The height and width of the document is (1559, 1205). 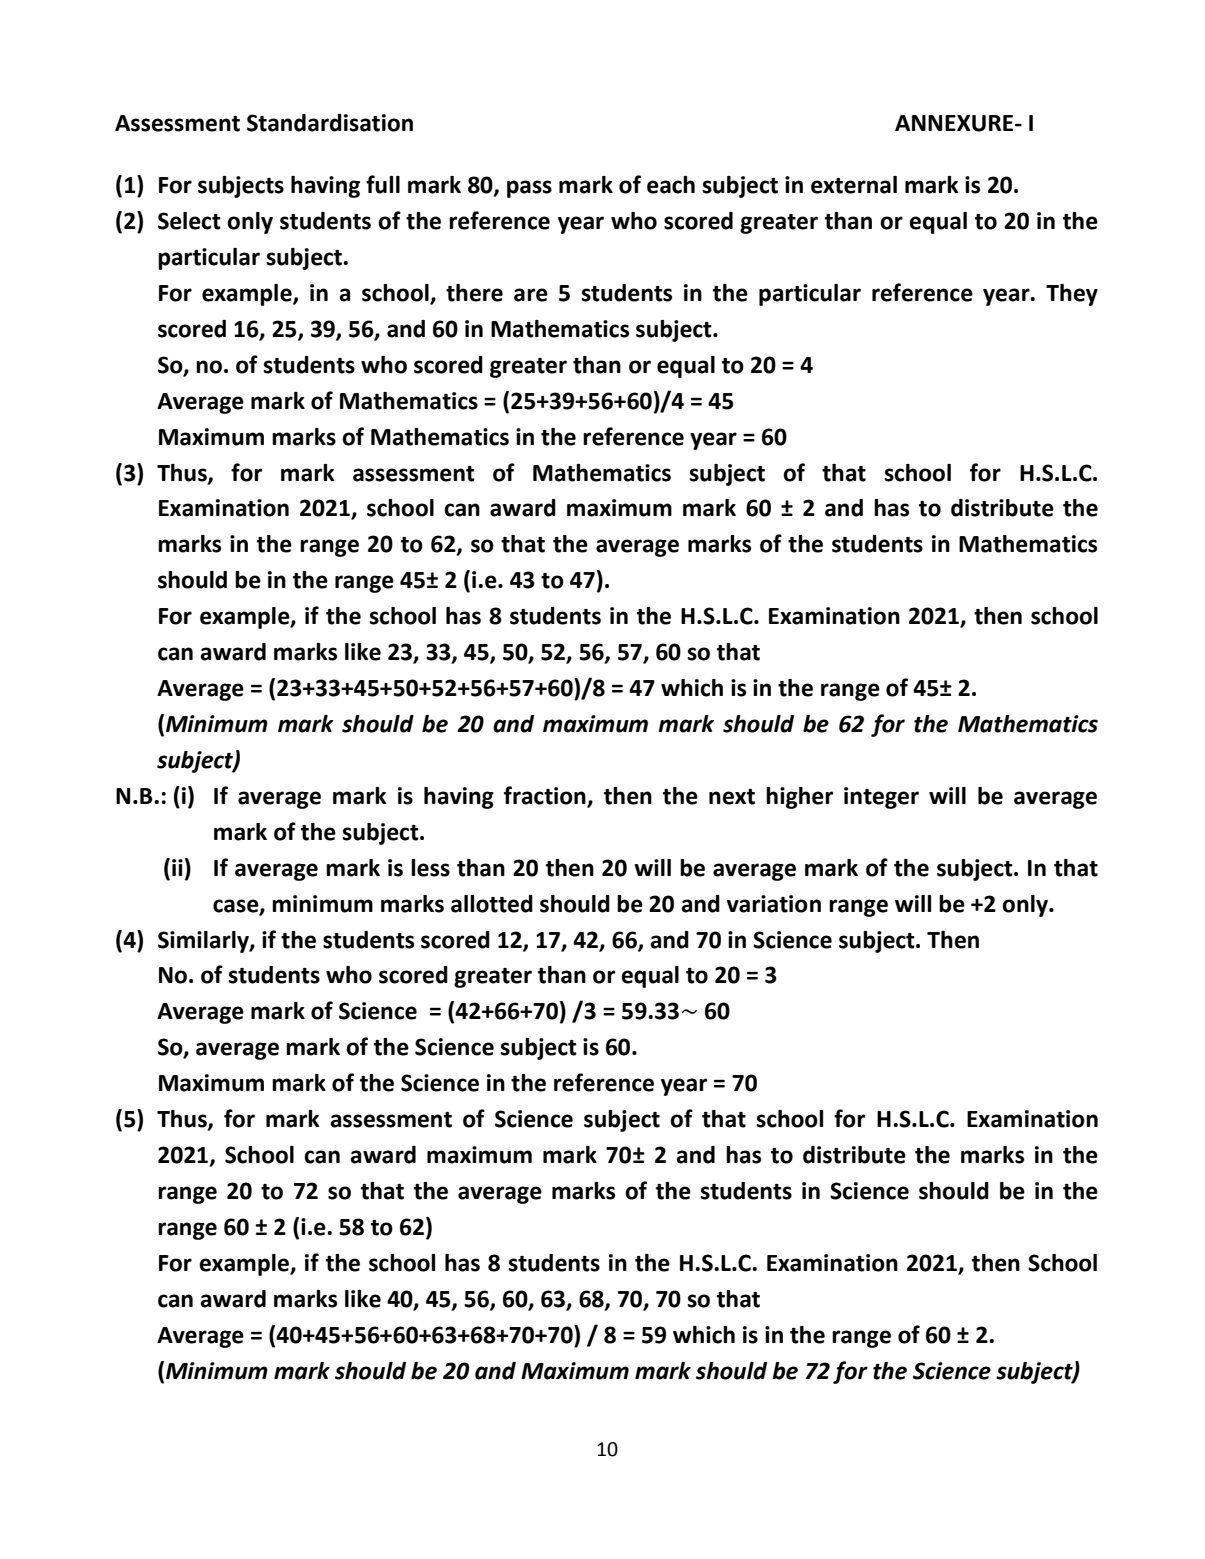 I want to click on higher, so click(x=799, y=798).
